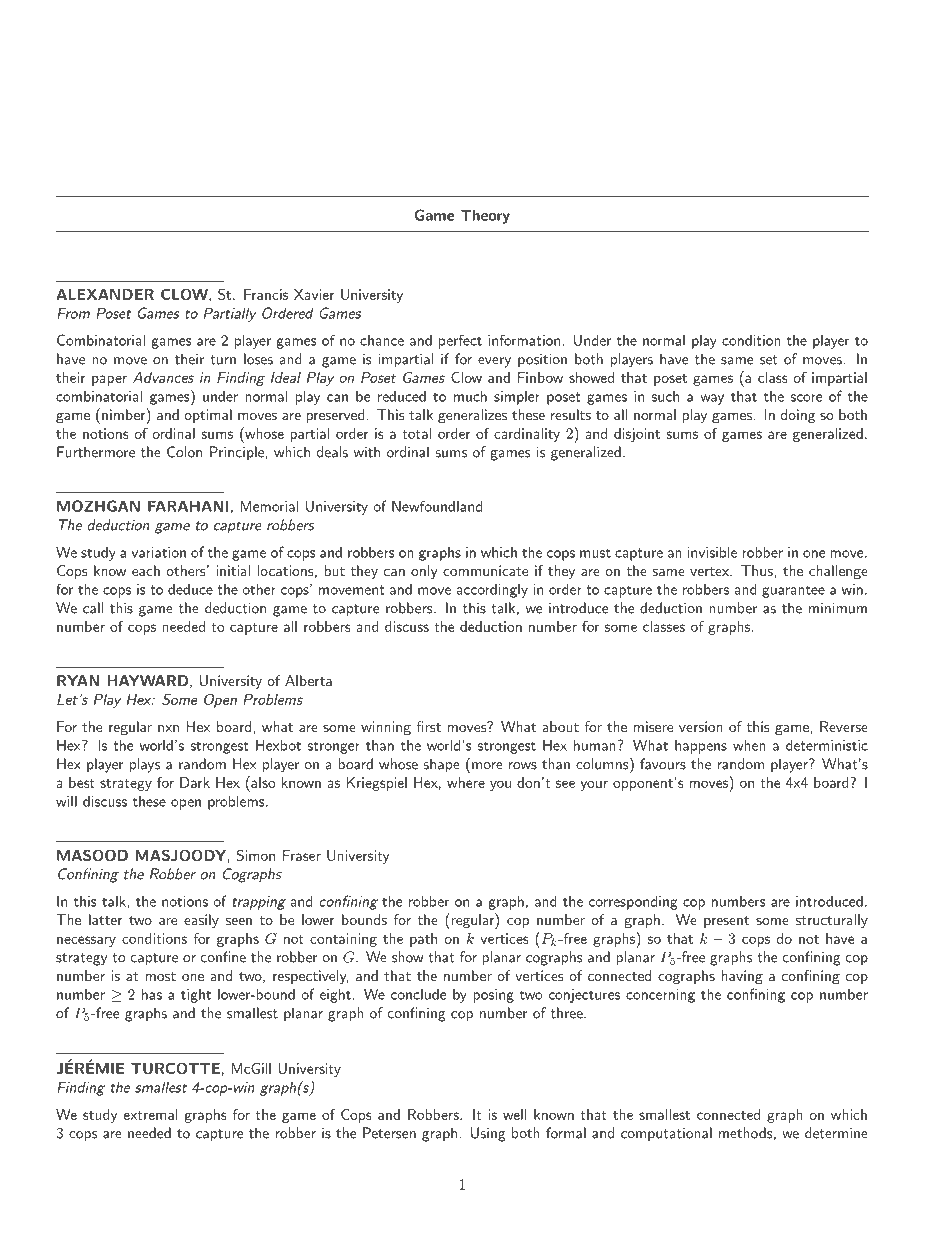 The height and width of the page is (1233, 952). I want to click on first, so click(428, 726).
